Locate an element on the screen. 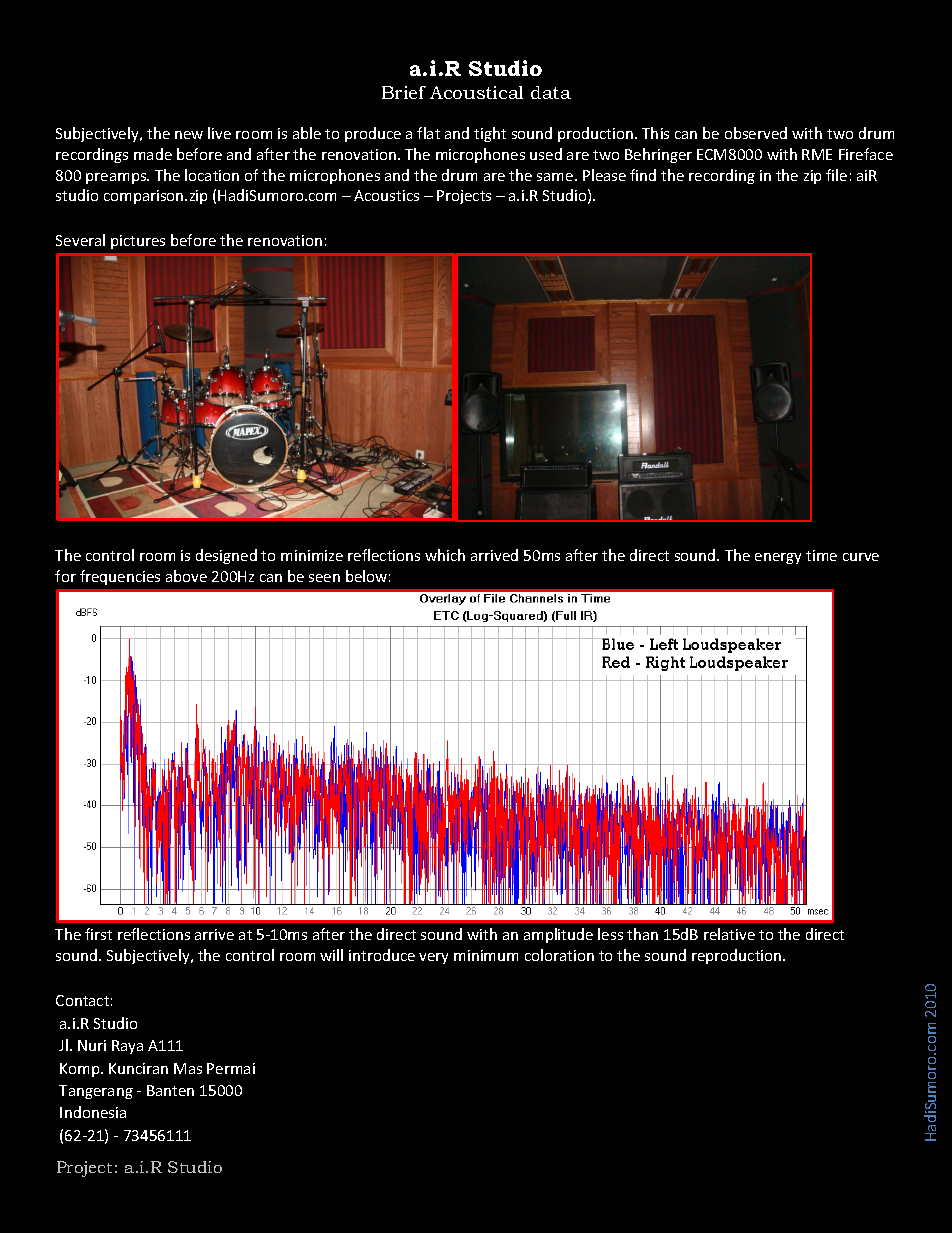  designed is located at coordinates (226, 556).
